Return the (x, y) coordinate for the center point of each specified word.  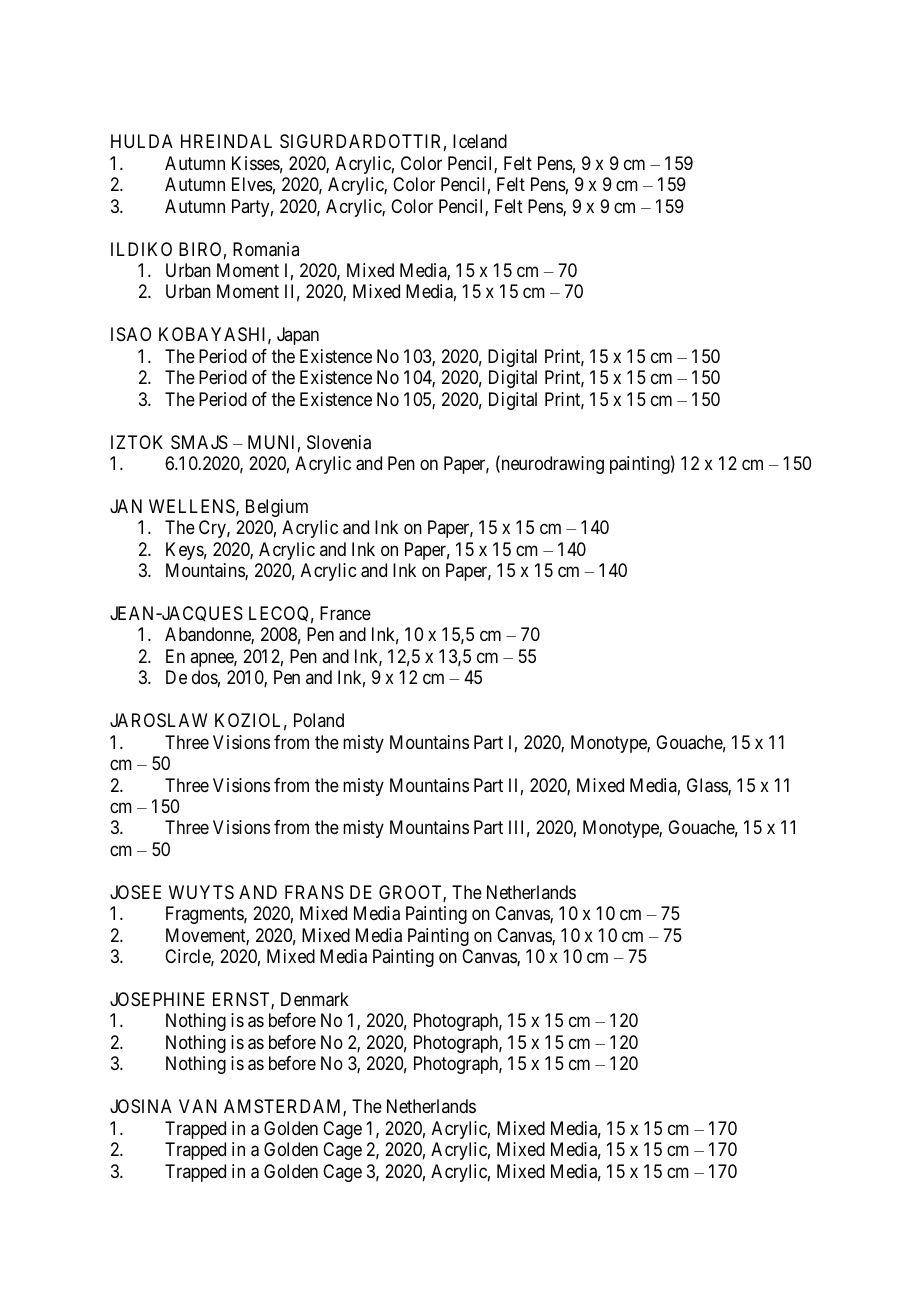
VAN (198, 1106)
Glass (708, 786)
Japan (298, 336)
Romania (266, 249)
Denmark (315, 999)
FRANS (314, 892)
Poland (319, 720)
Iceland (480, 141)
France (345, 613)
